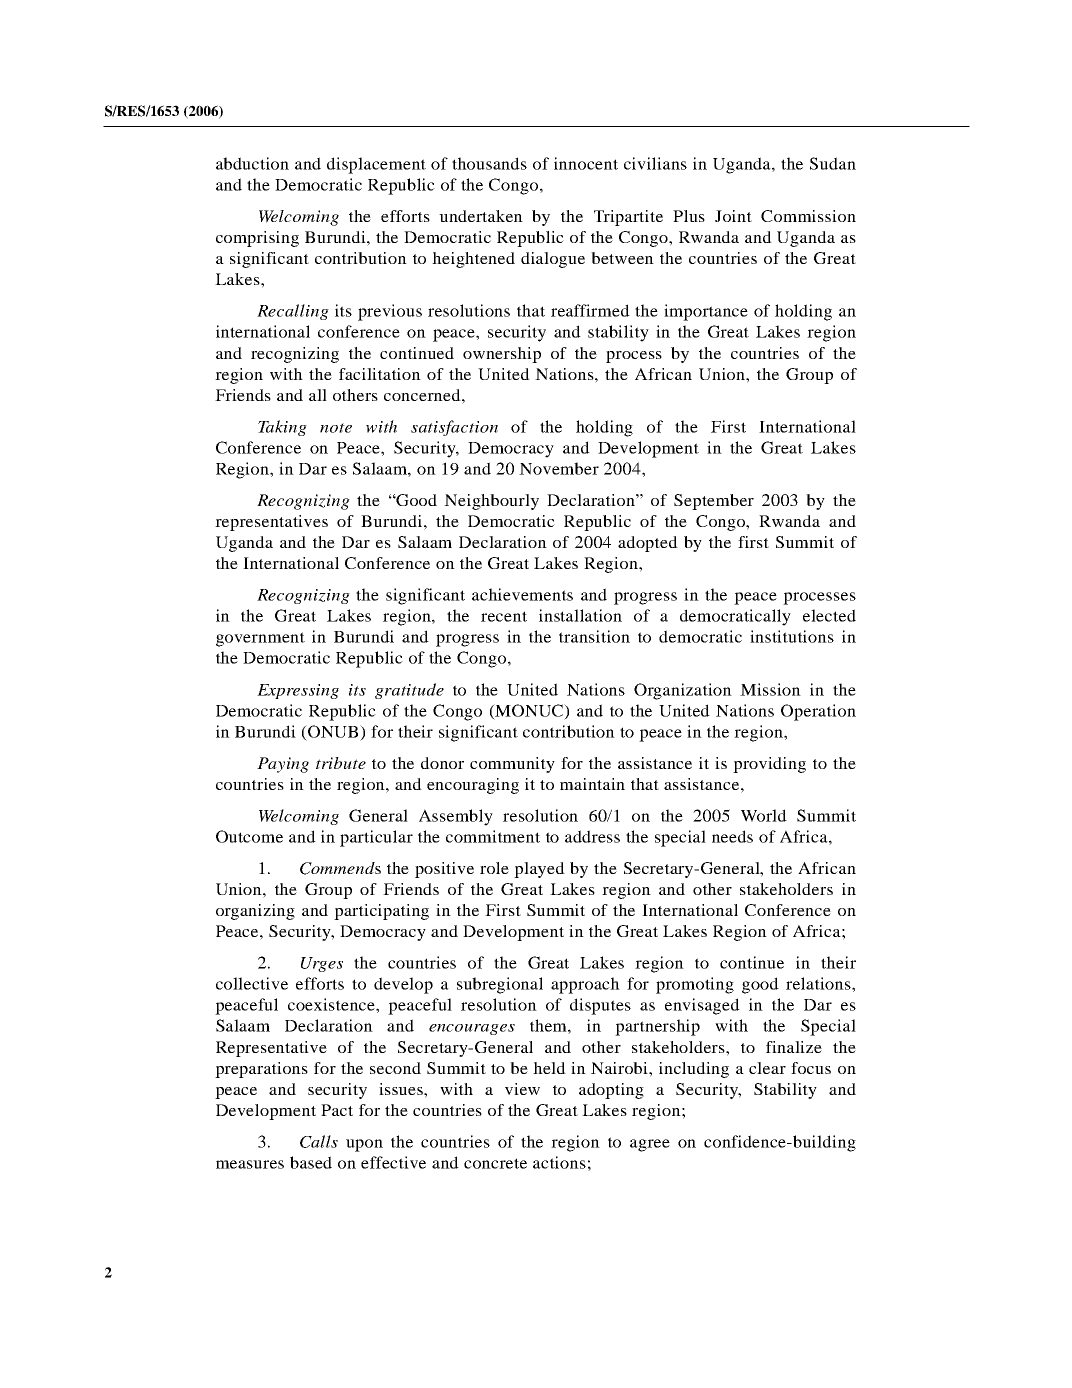 This page has height=1388, width=1072. What do you see at coordinates (319, 1141) in the page?
I see `Calls` at bounding box center [319, 1141].
